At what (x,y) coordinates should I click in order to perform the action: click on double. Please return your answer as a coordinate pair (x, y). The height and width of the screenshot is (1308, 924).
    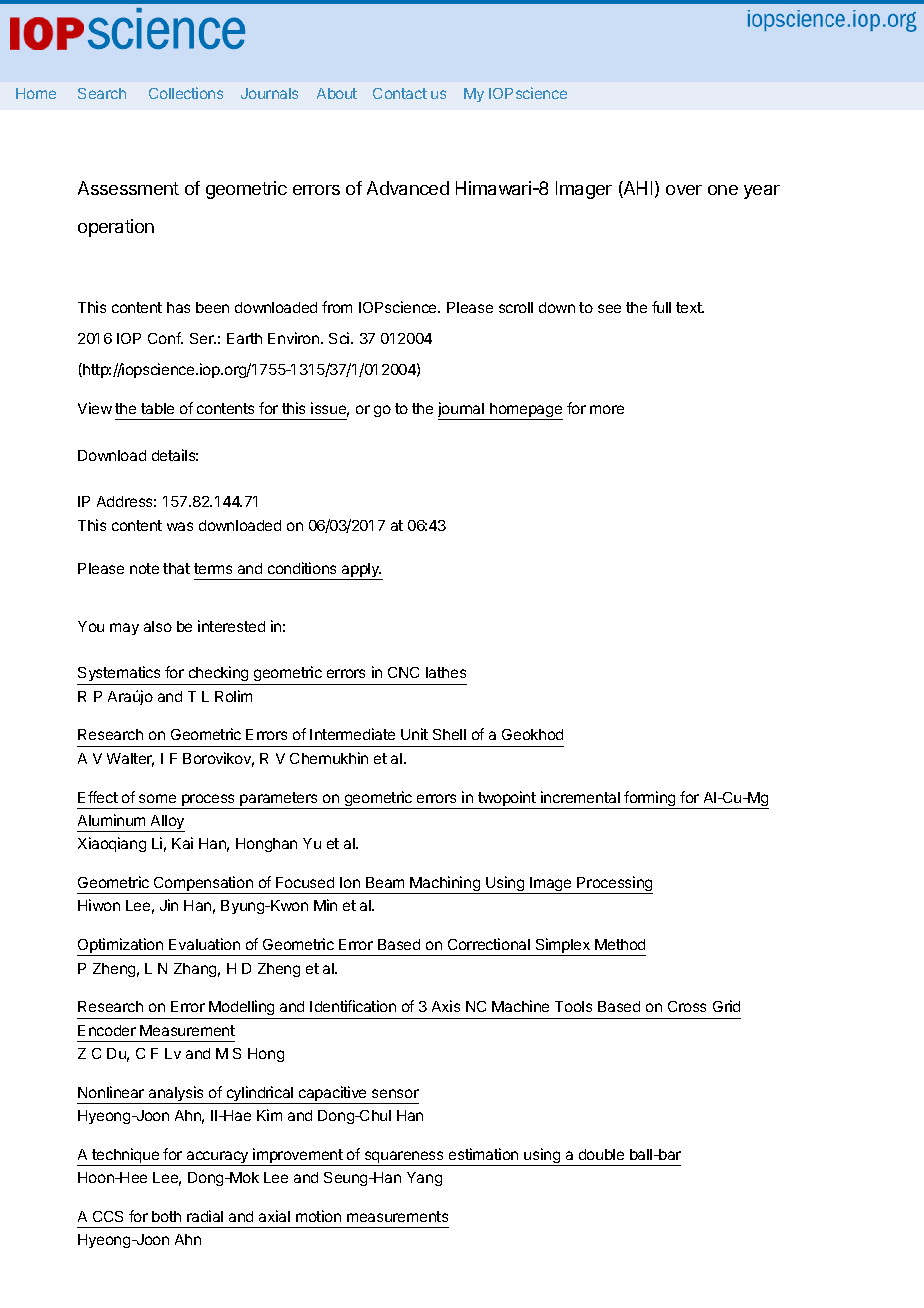
    Looking at the image, I should click on (601, 1154).
